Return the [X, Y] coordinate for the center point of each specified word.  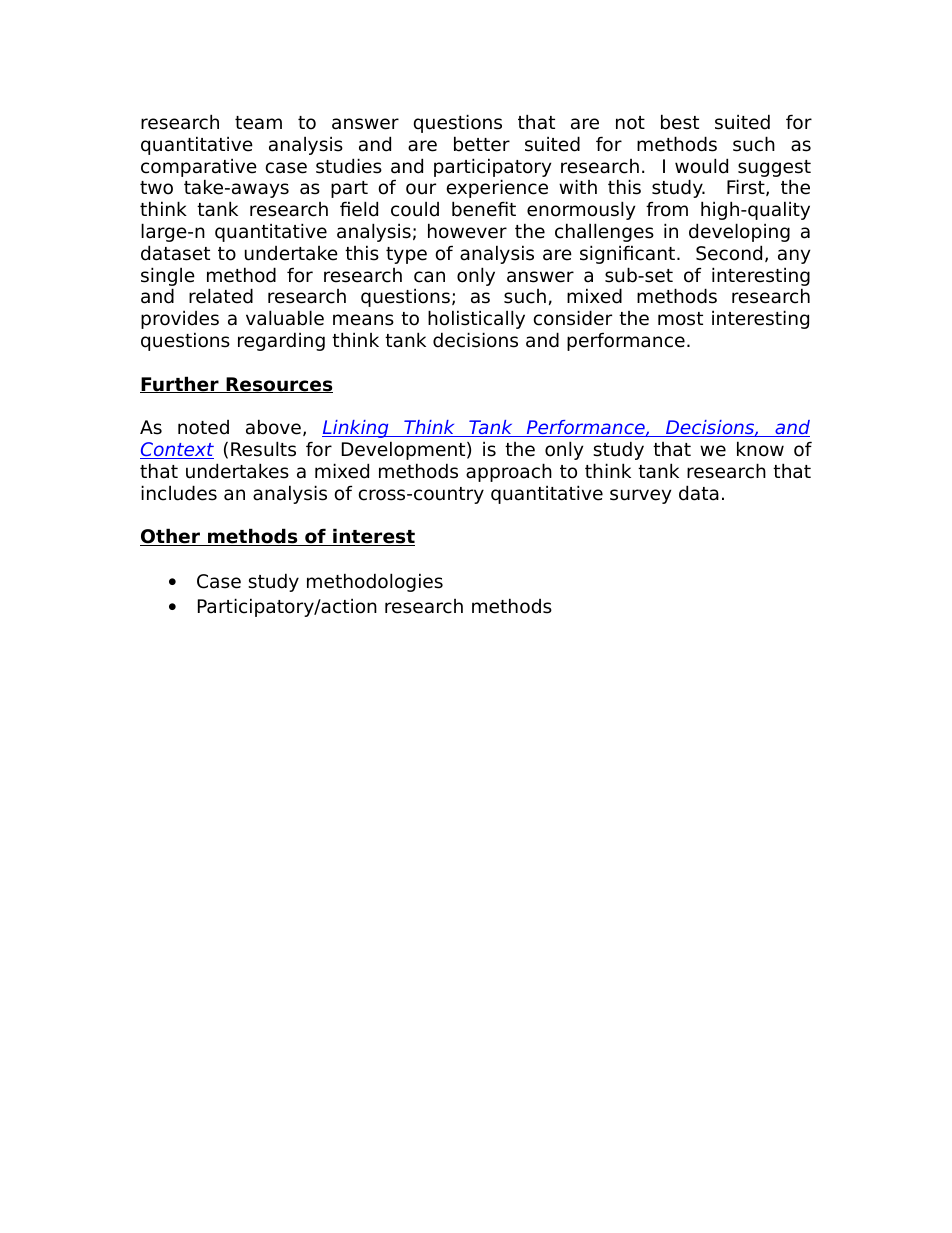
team [258, 123]
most [680, 319]
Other [171, 537]
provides [180, 320]
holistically [476, 319]
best [680, 122]
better [482, 144]
